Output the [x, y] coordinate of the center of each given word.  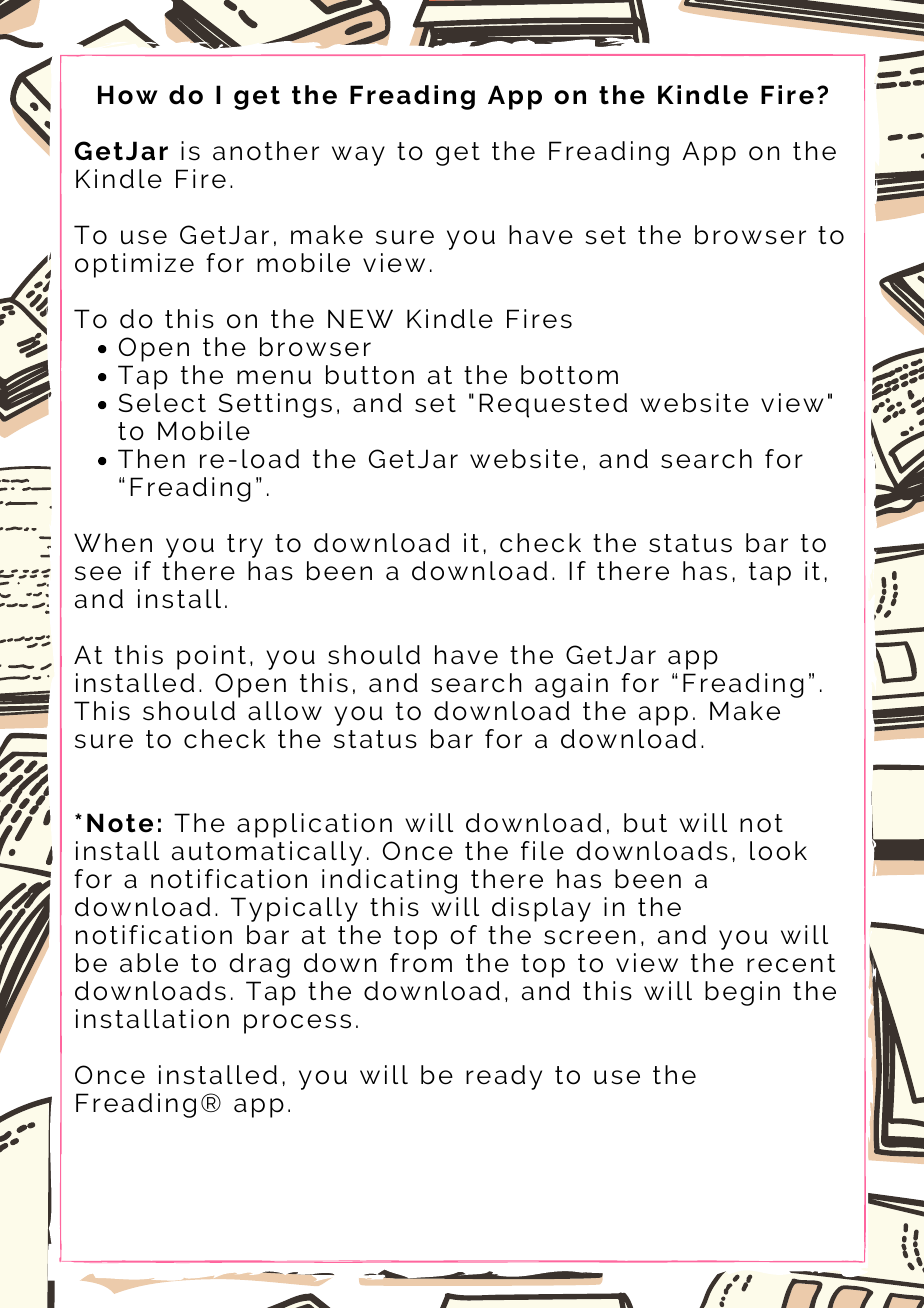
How [128, 95]
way [358, 156]
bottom [569, 375]
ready [504, 1077]
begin [742, 993]
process [297, 1024]
